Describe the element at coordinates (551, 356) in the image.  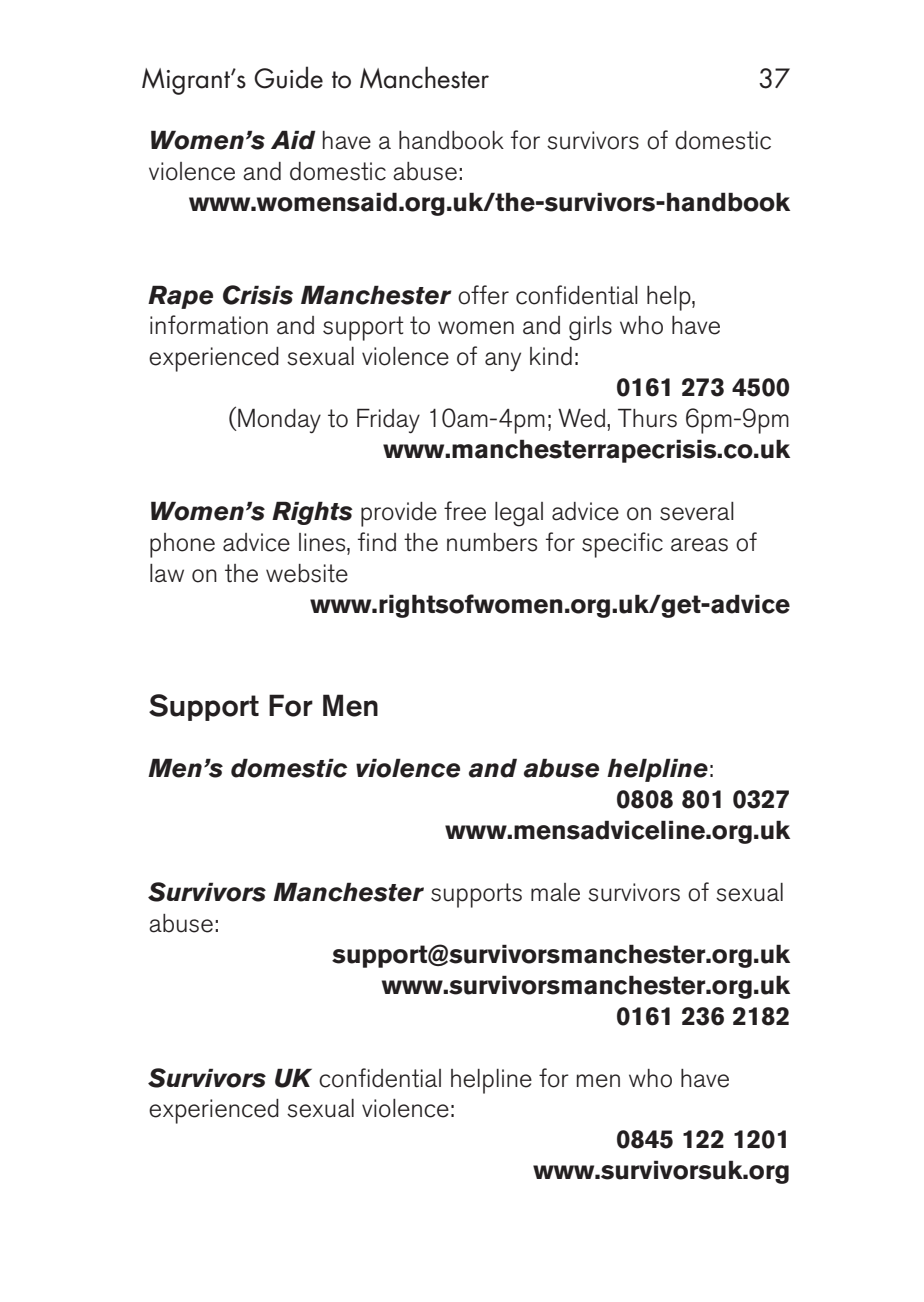
I see `kind` at that location.
